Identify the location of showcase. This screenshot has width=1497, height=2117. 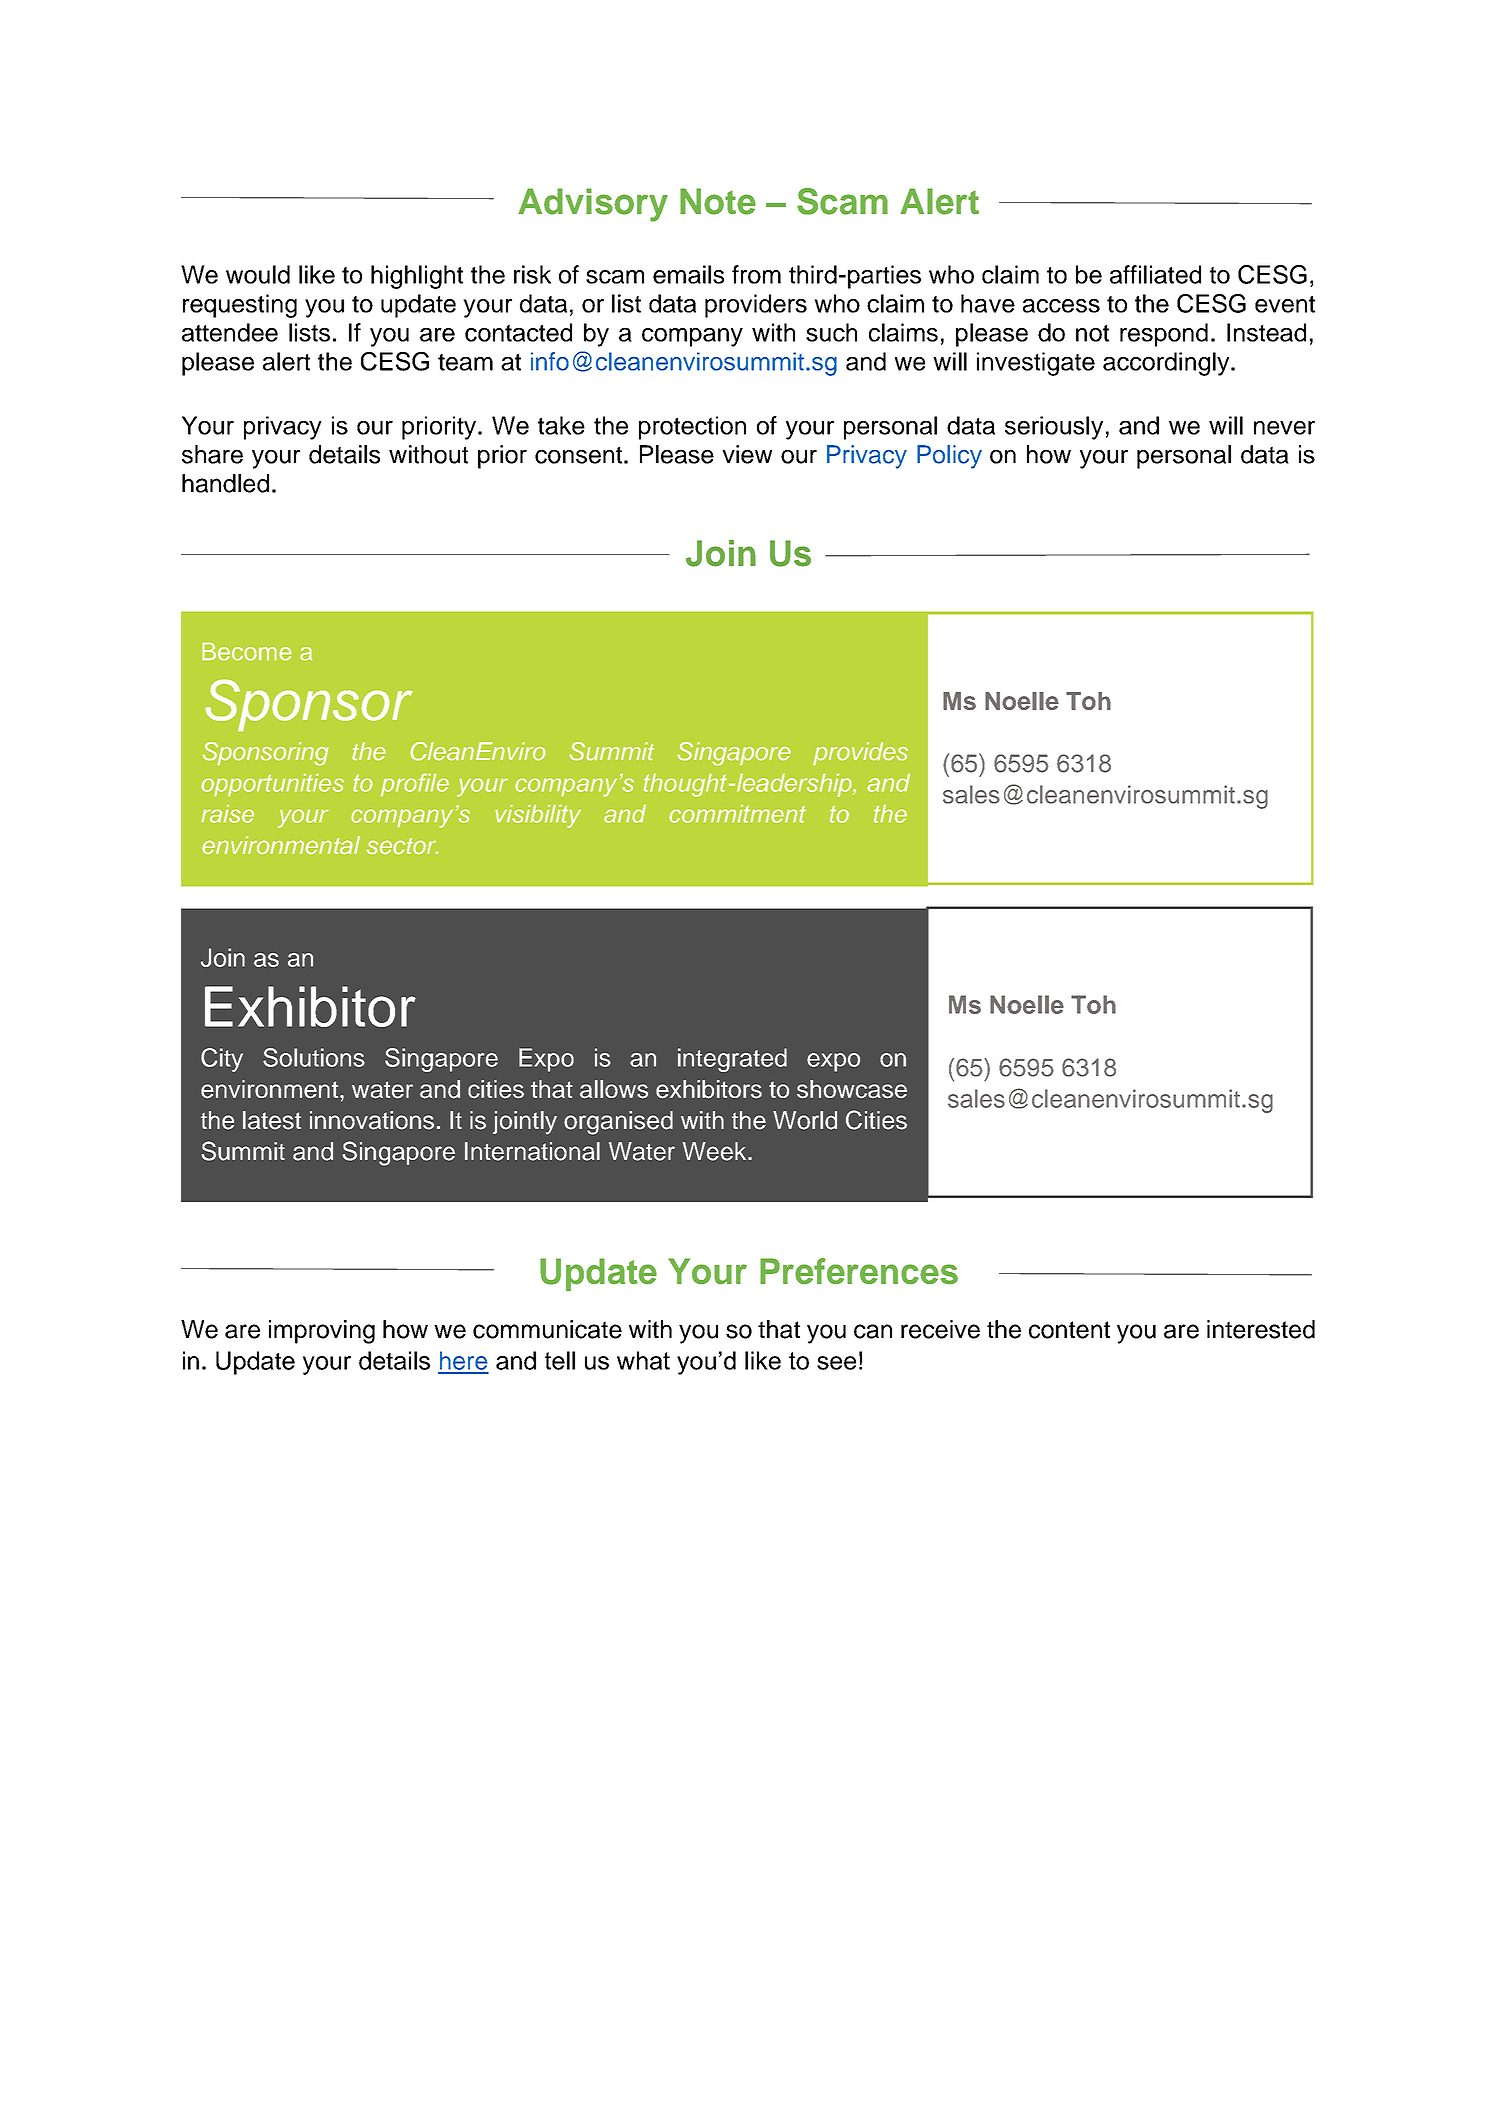
(852, 1089).
